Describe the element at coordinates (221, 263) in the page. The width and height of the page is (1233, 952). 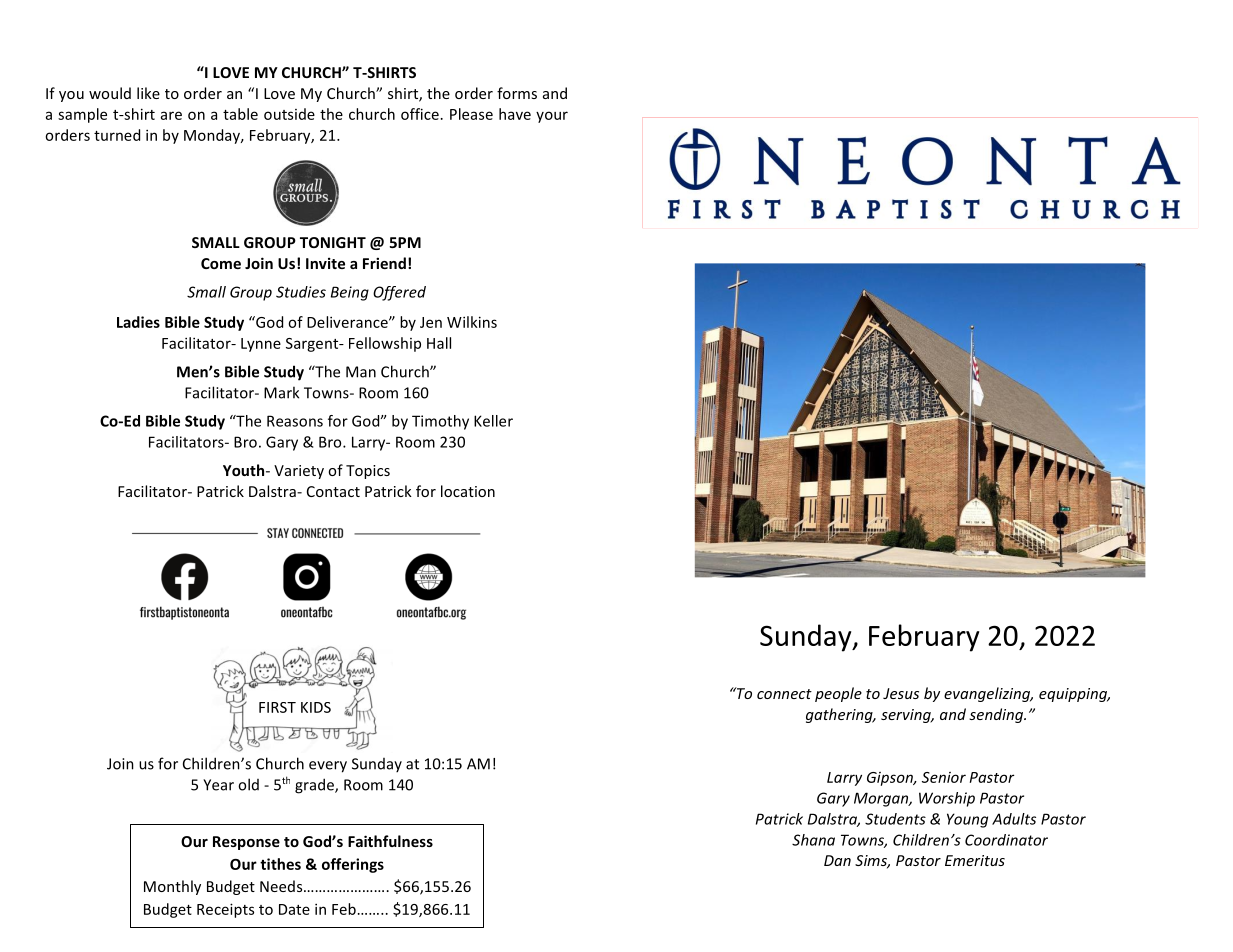
I see `Come` at that location.
